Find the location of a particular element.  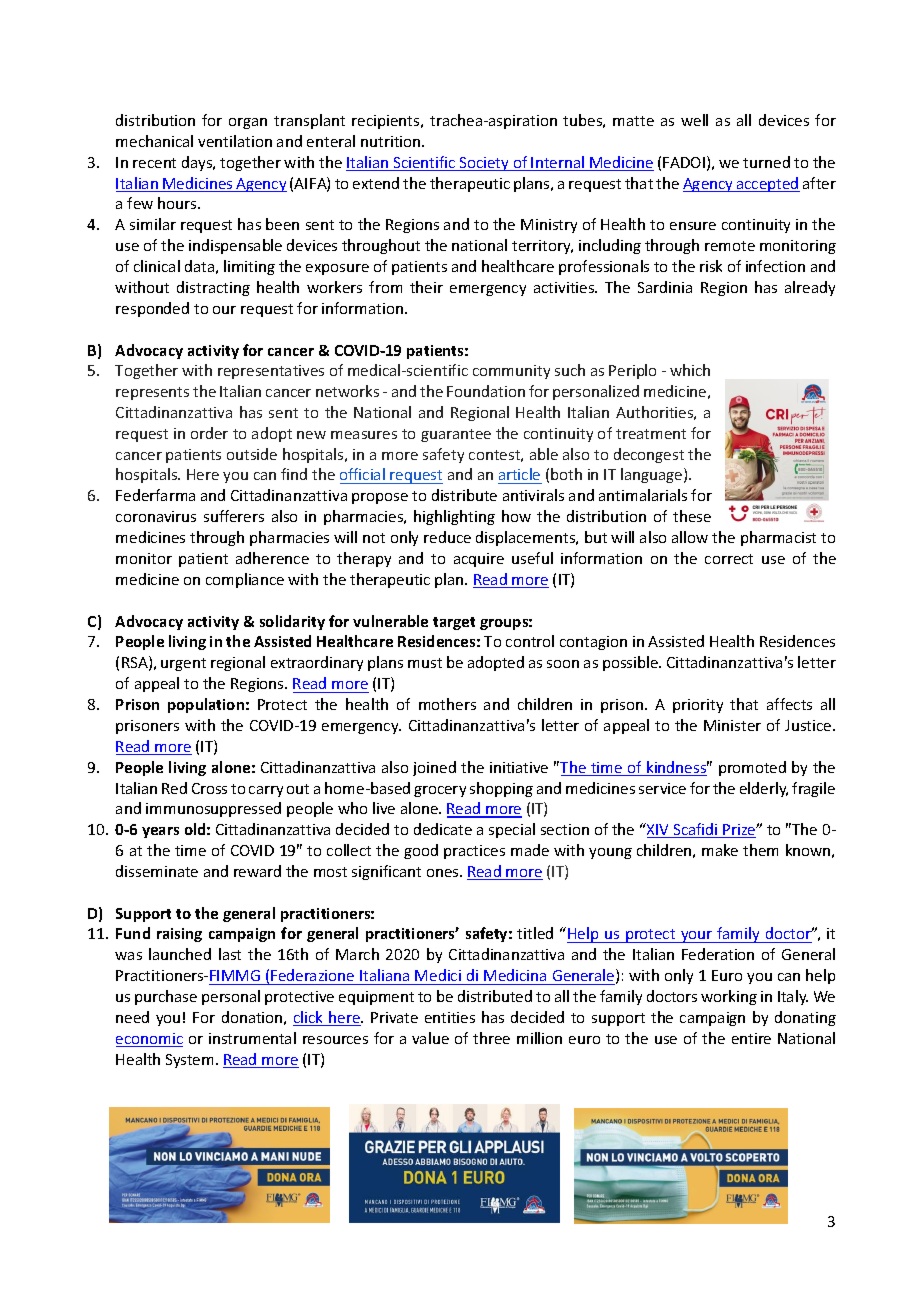

acquire is located at coordinates (479, 560).
